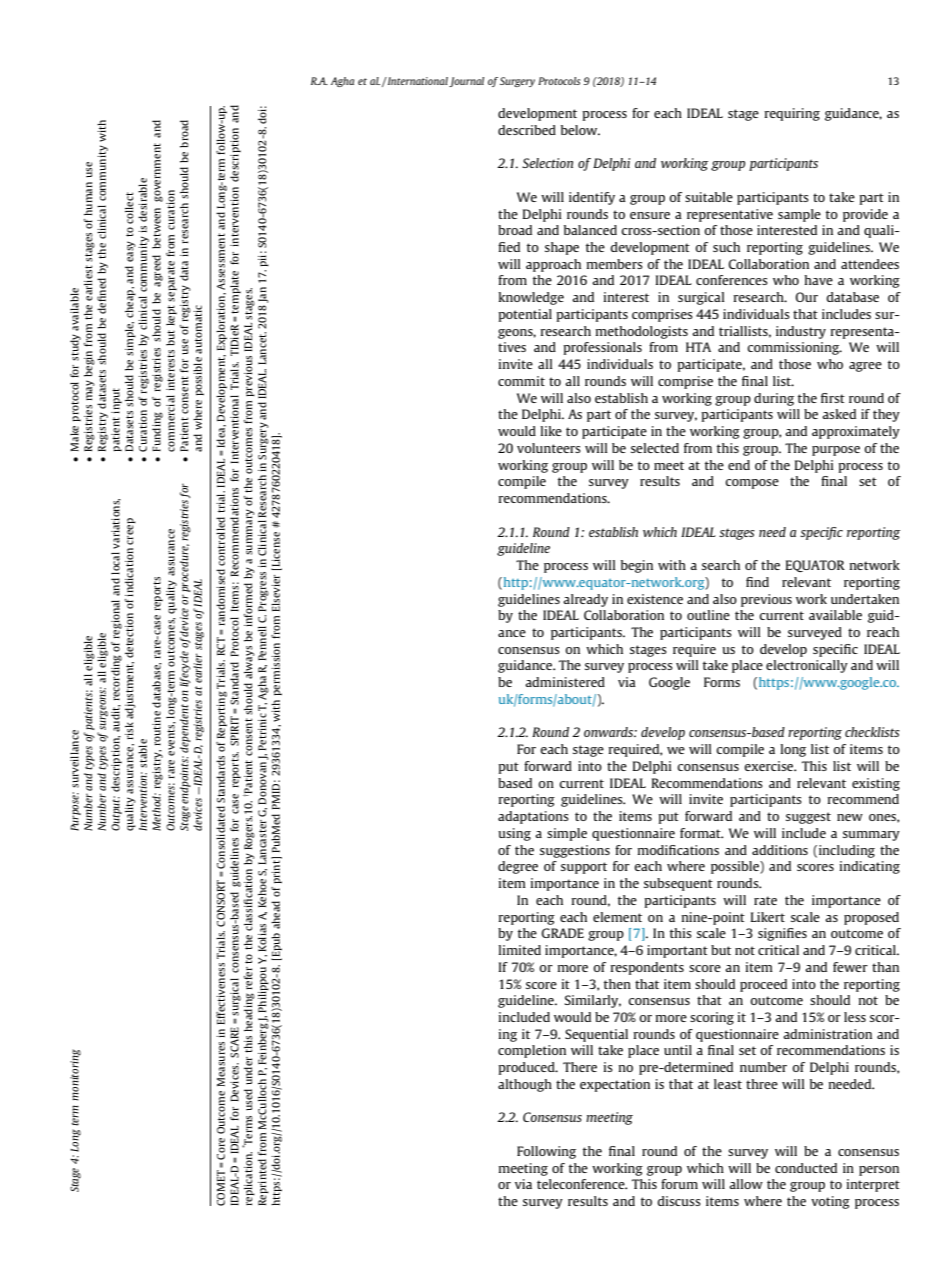  I want to click on outline, so click(708, 615).
